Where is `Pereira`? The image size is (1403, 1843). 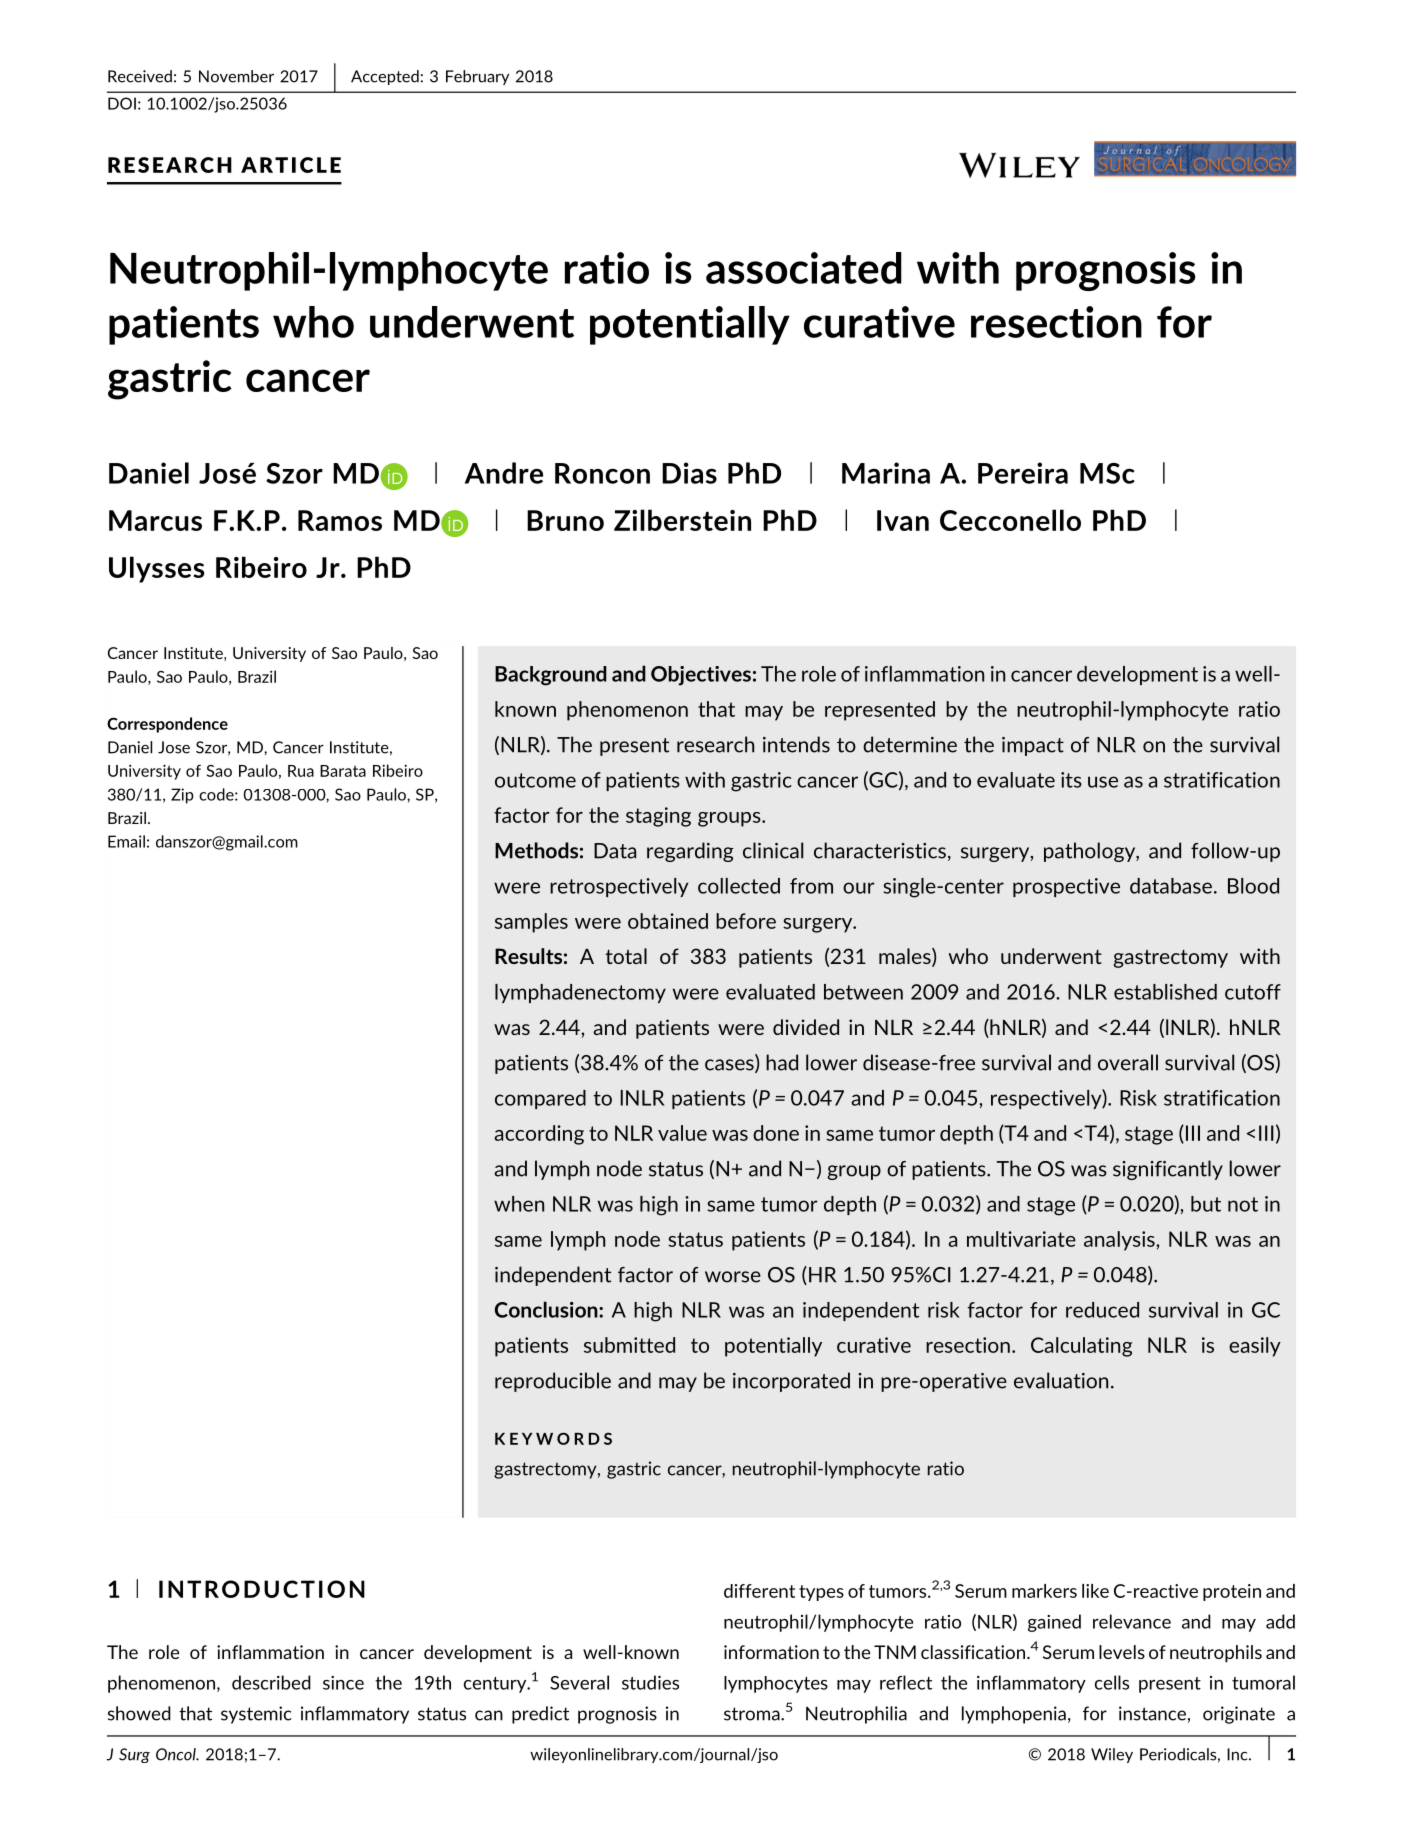
Pereira is located at coordinates (1023, 473).
